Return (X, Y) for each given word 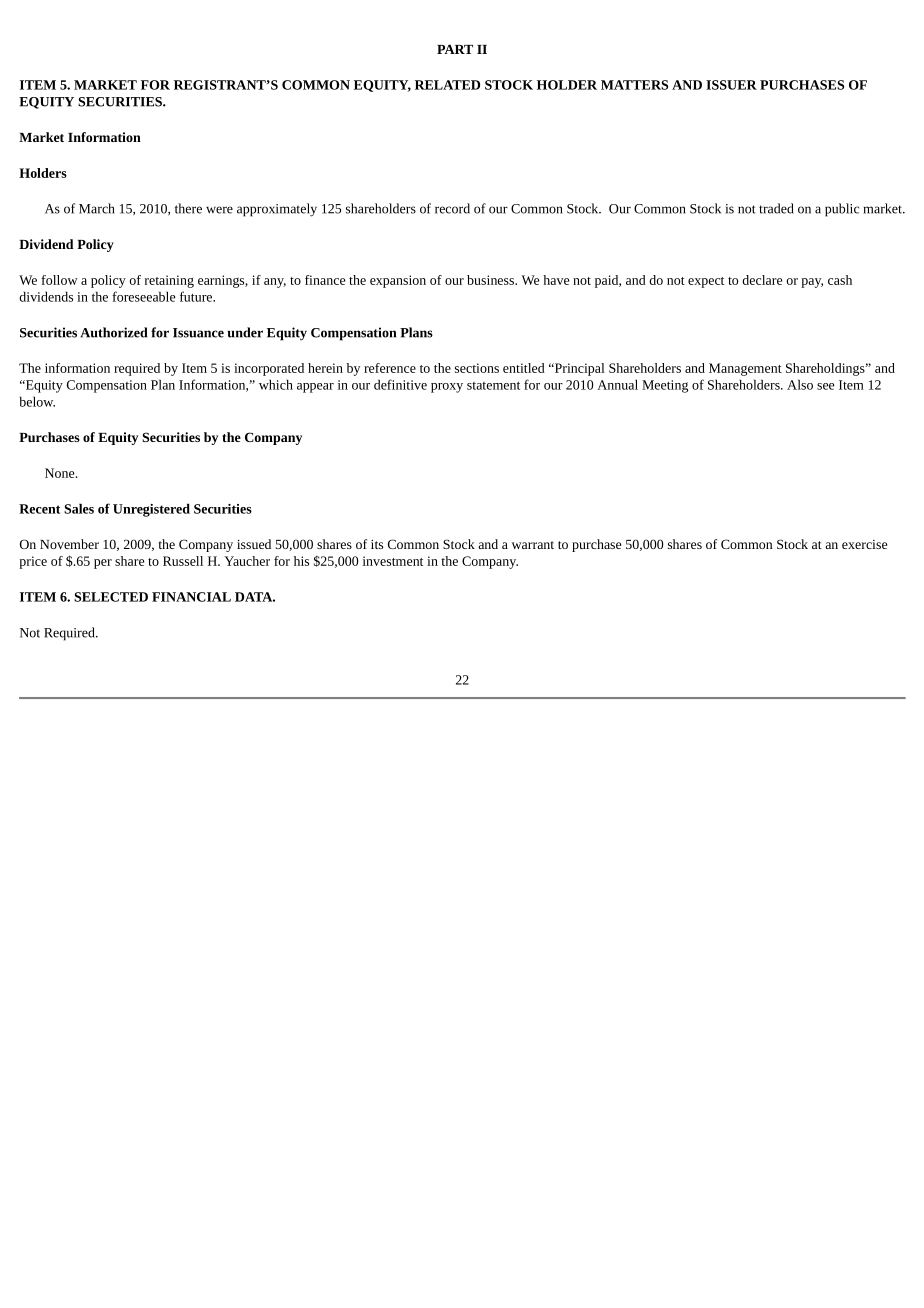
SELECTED (111, 597)
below (37, 401)
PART (455, 49)
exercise (864, 544)
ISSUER (731, 85)
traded (776, 208)
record (452, 208)
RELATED (447, 85)
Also (800, 384)
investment (393, 561)
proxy (447, 388)
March (97, 208)
